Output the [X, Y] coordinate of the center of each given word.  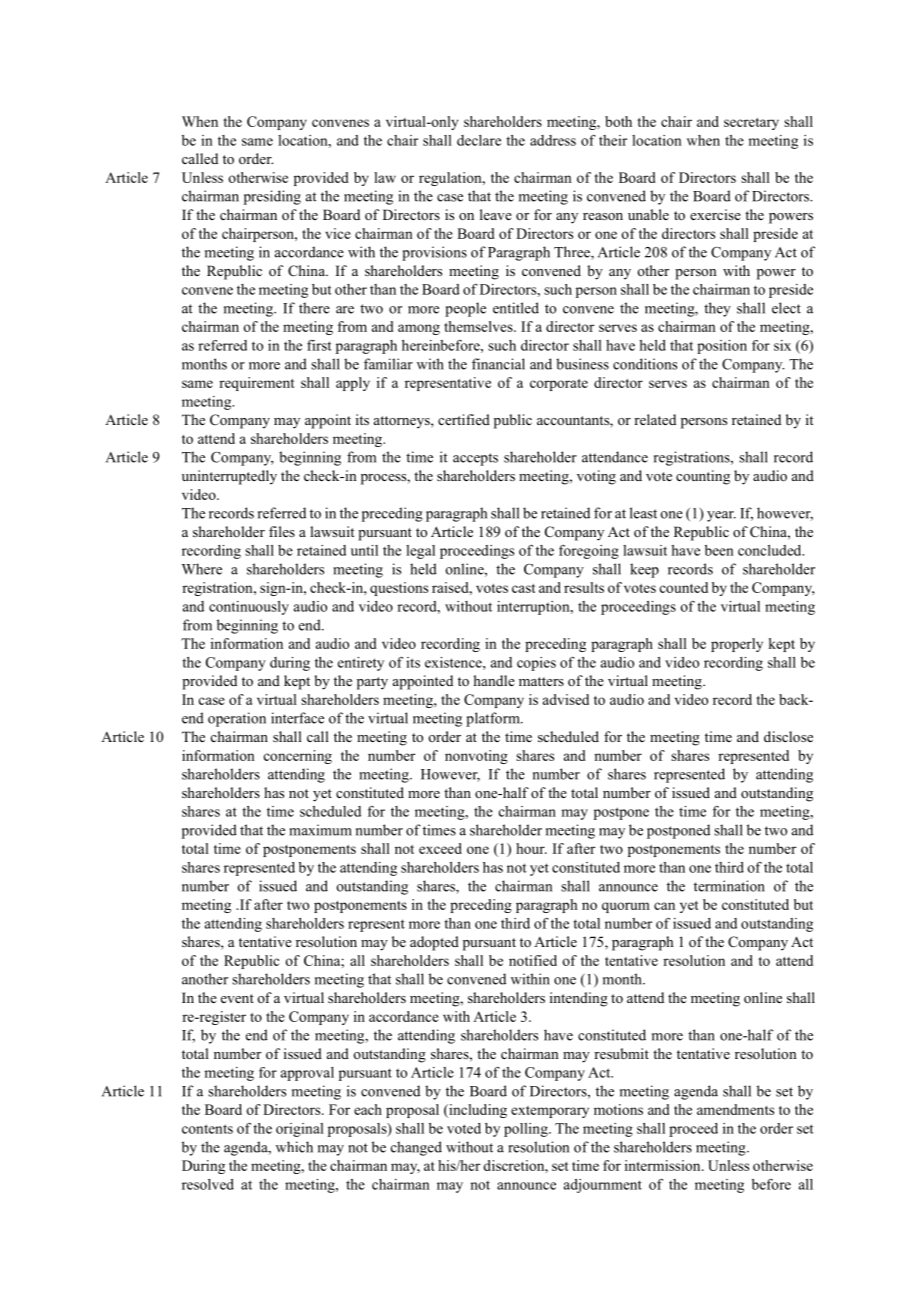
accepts [475, 459]
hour [531, 848]
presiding [272, 197]
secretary [751, 124]
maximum [320, 830]
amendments [735, 1109]
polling [527, 1130]
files [282, 531]
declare [479, 140]
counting [703, 477]
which [294, 1147]
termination [729, 886]
